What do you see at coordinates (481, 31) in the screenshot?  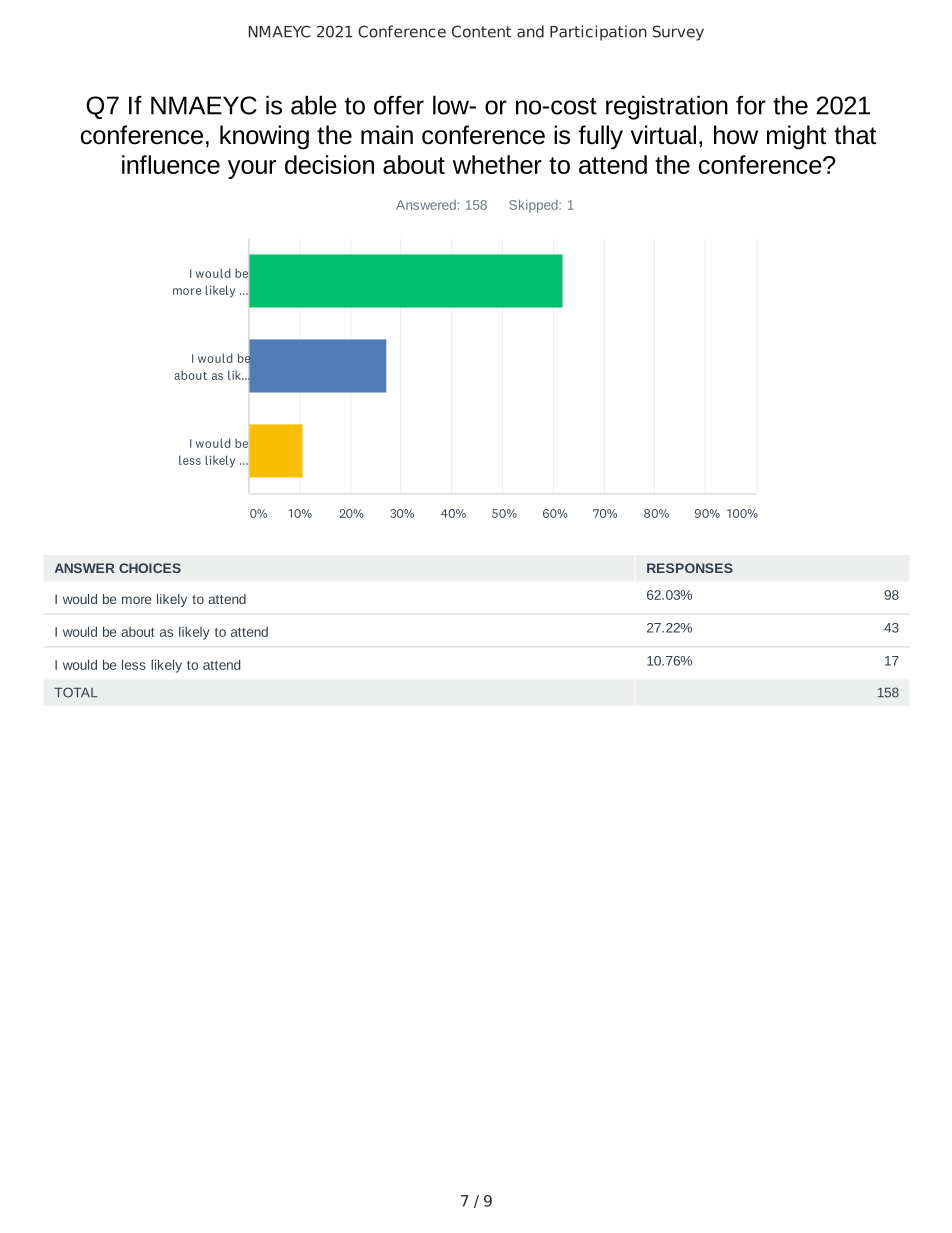 I see `Content` at bounding box center [481, 31].
